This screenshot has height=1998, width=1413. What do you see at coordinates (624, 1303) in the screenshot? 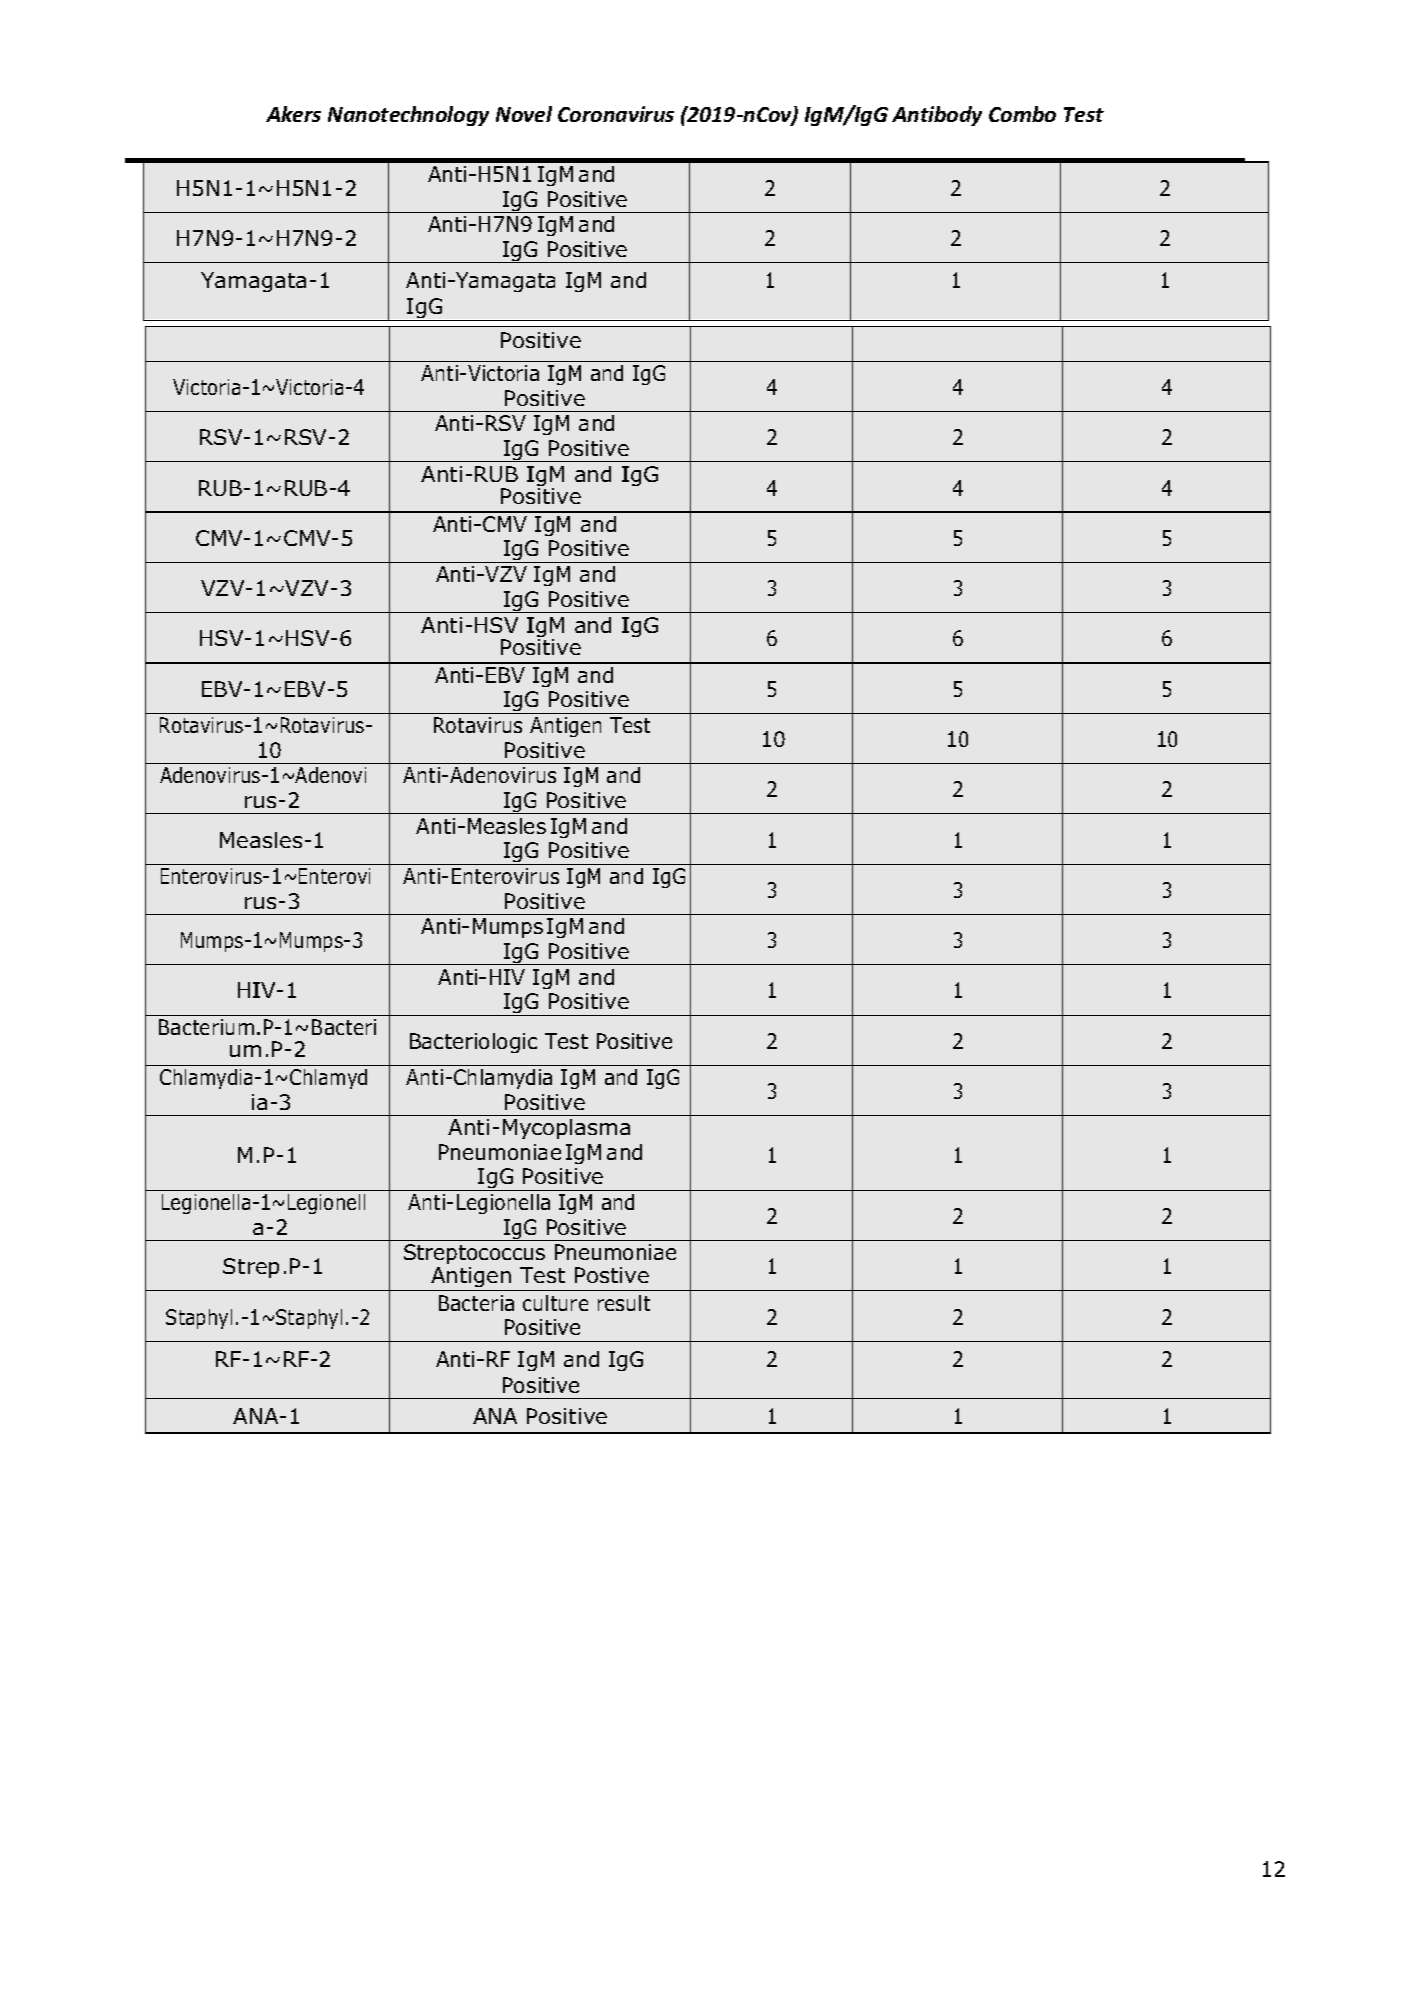
I see `result` at bounding box center [624, 1303].
